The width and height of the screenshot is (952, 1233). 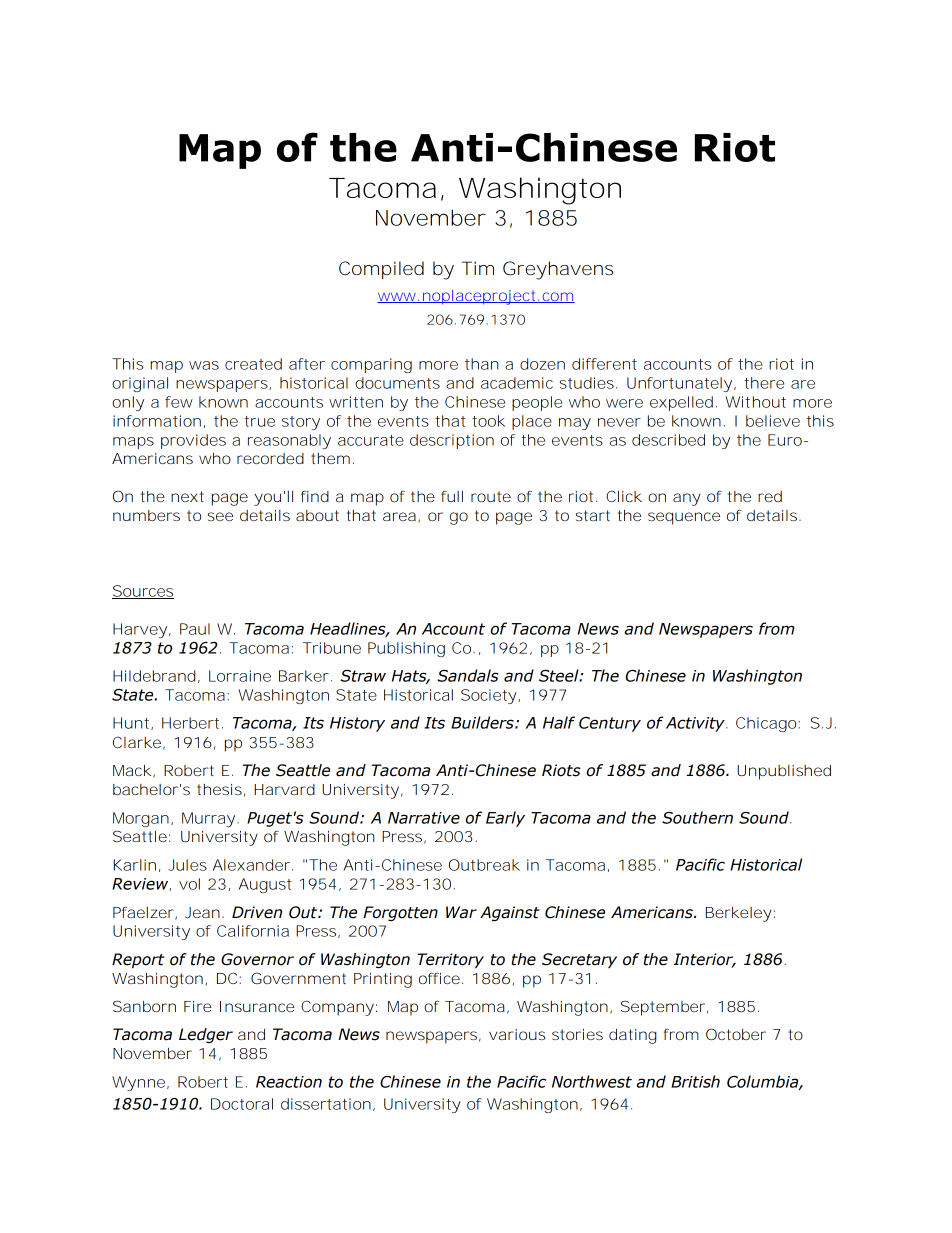 What do you see at coordinates (484, 865) in the screenshot?
I see `Outbreak` at bounding box center [484, 865].
